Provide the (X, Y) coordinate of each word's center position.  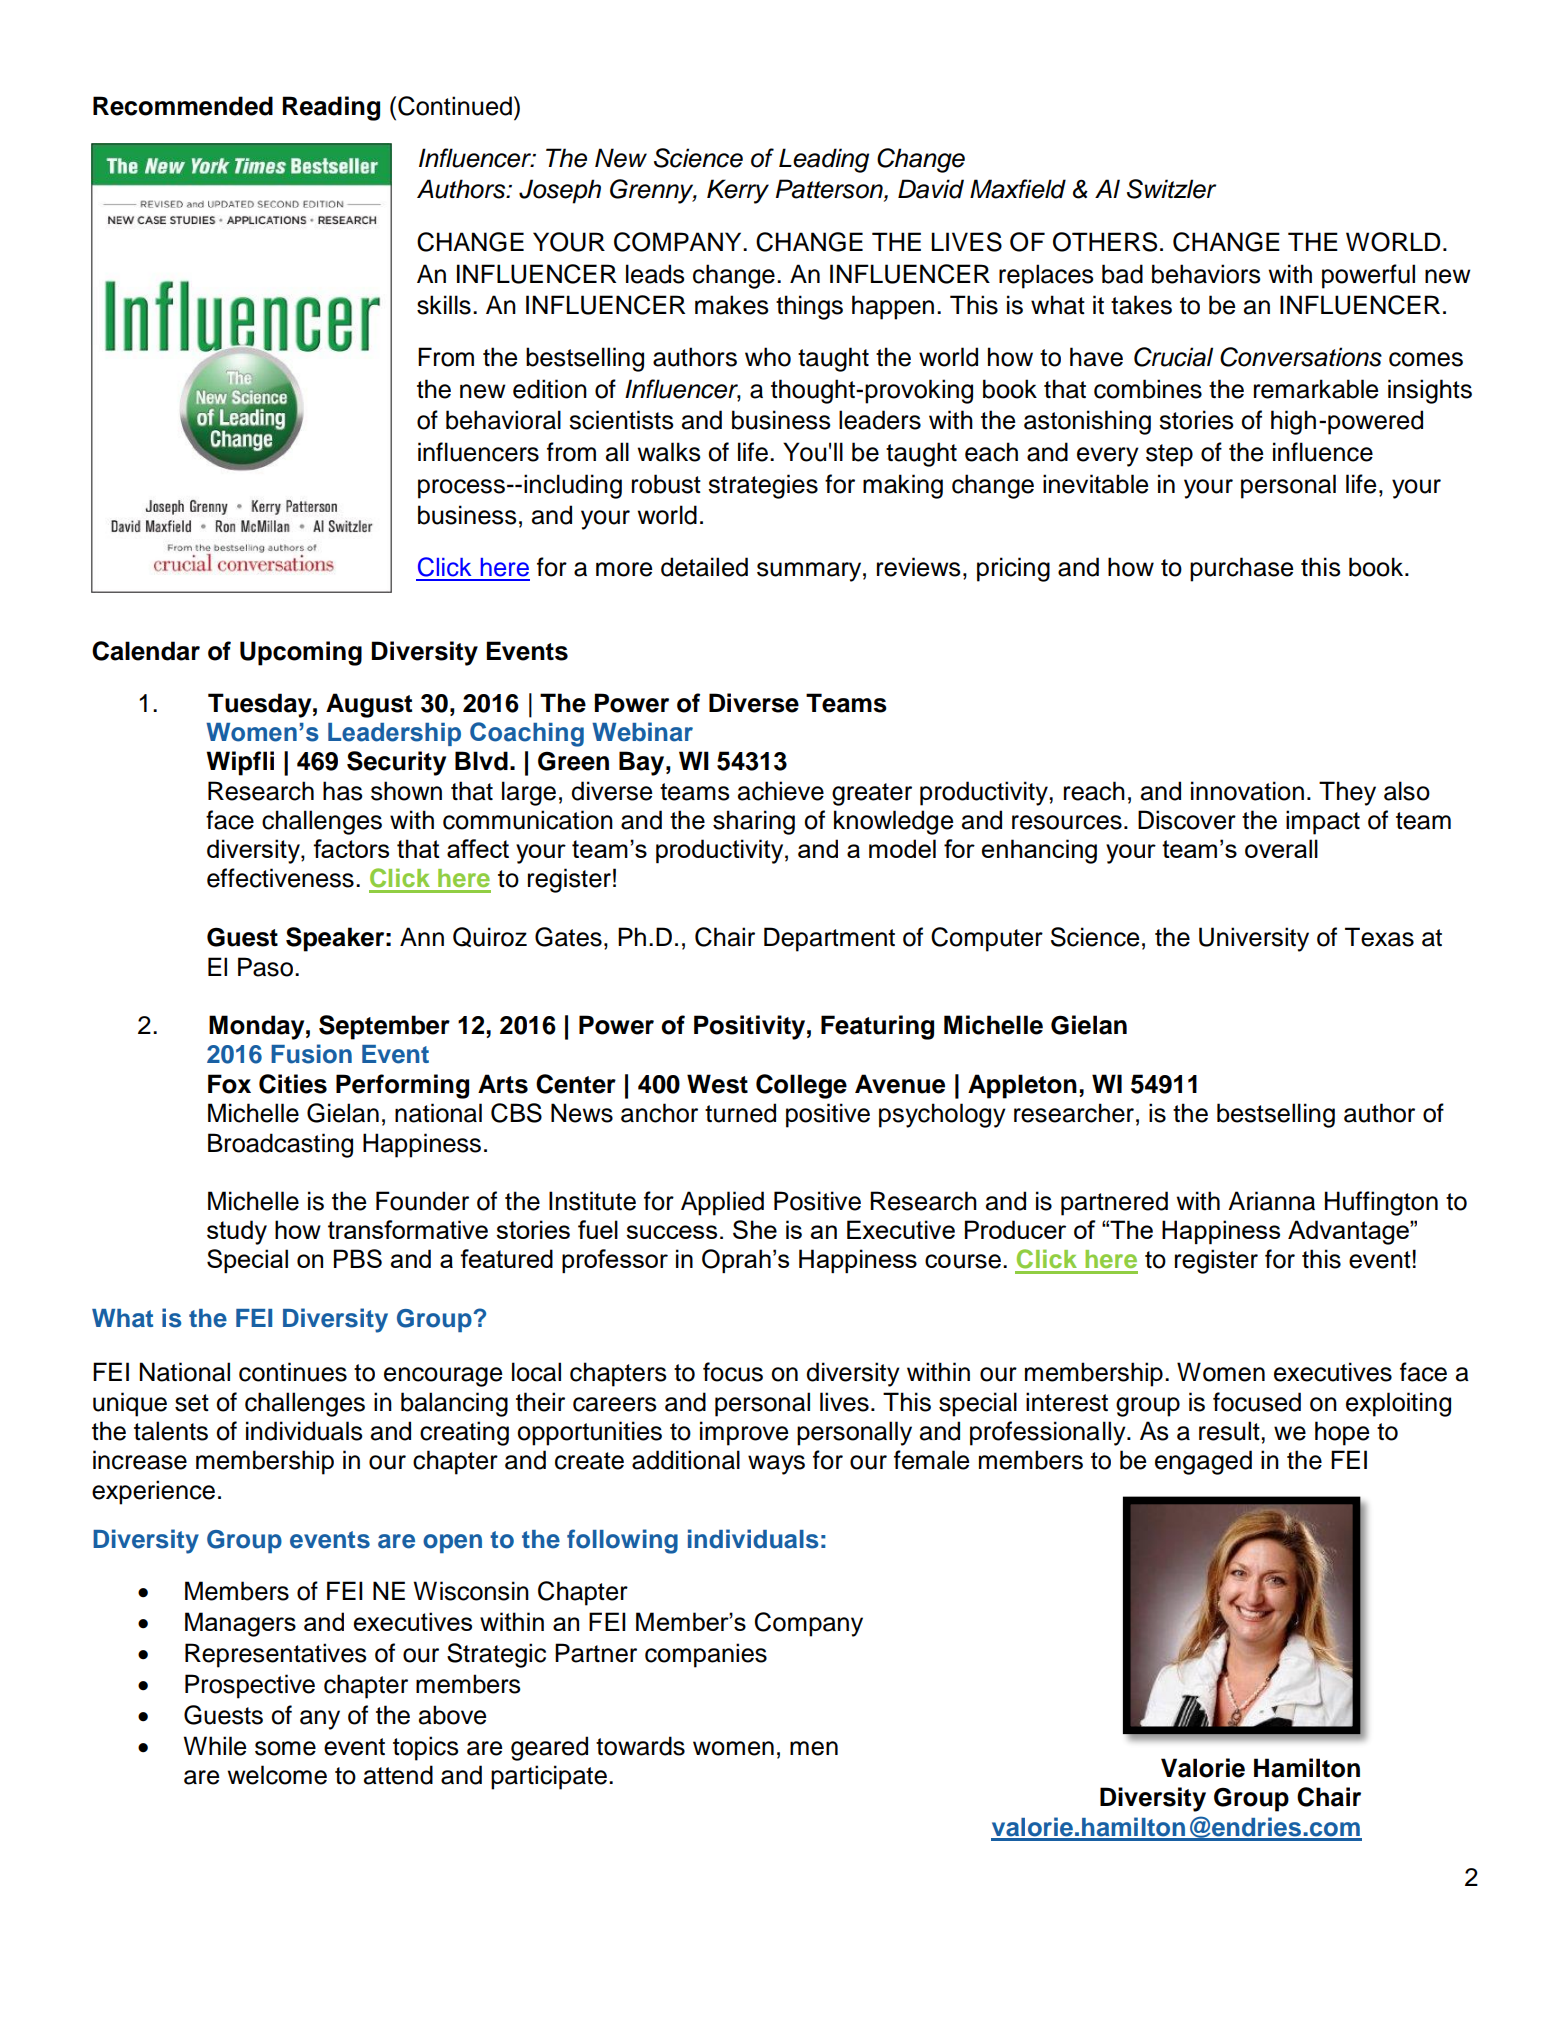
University (1254, 939)
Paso (265, 967)
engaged (1203, 1462)
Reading (331, 108)
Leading (824, 160)
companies (706, 1655)
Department (829, 939)
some (285, 1748)
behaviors (1206, 274)
